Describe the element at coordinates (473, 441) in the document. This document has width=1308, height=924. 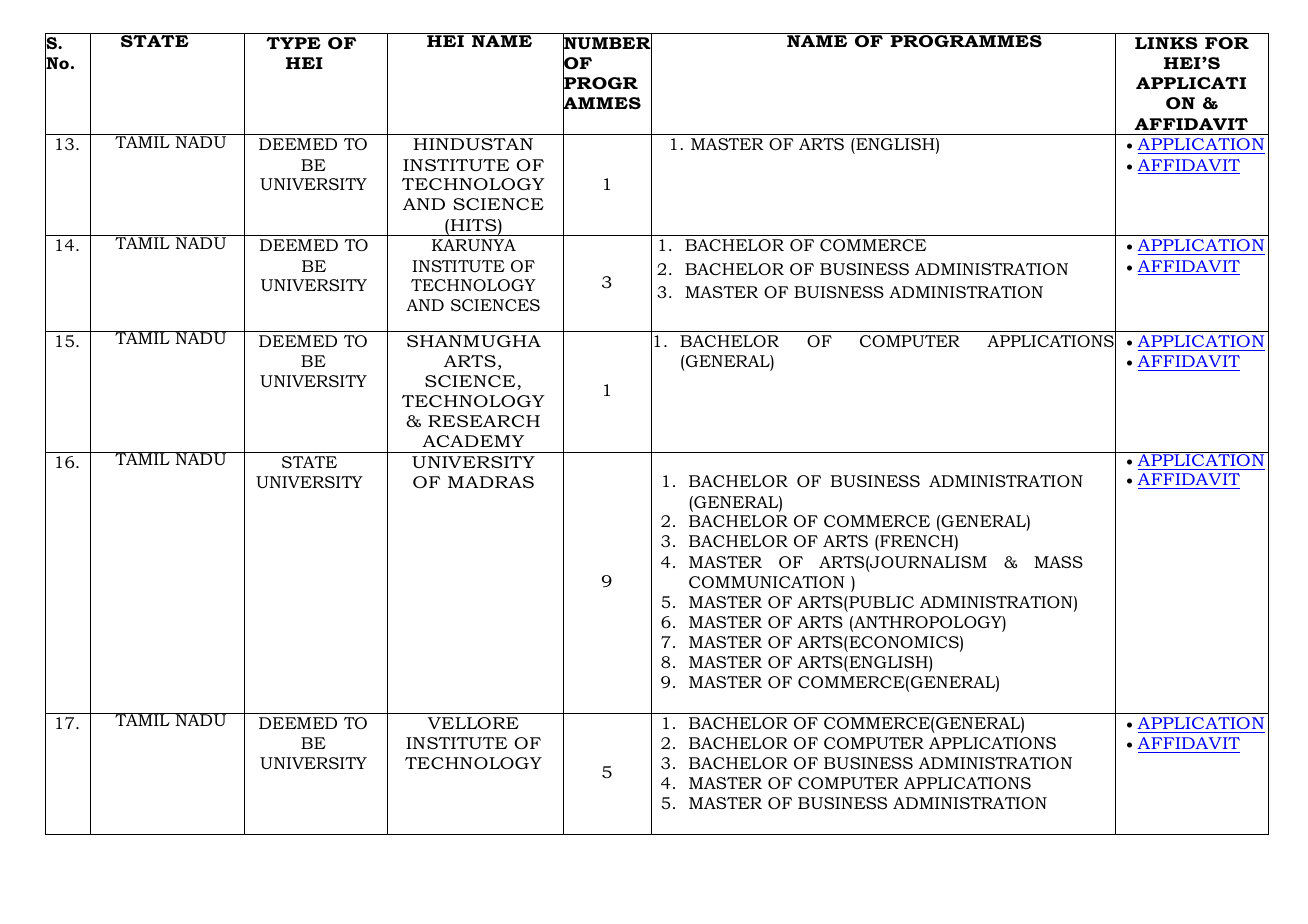
I see `ACADEMY` at that location.
